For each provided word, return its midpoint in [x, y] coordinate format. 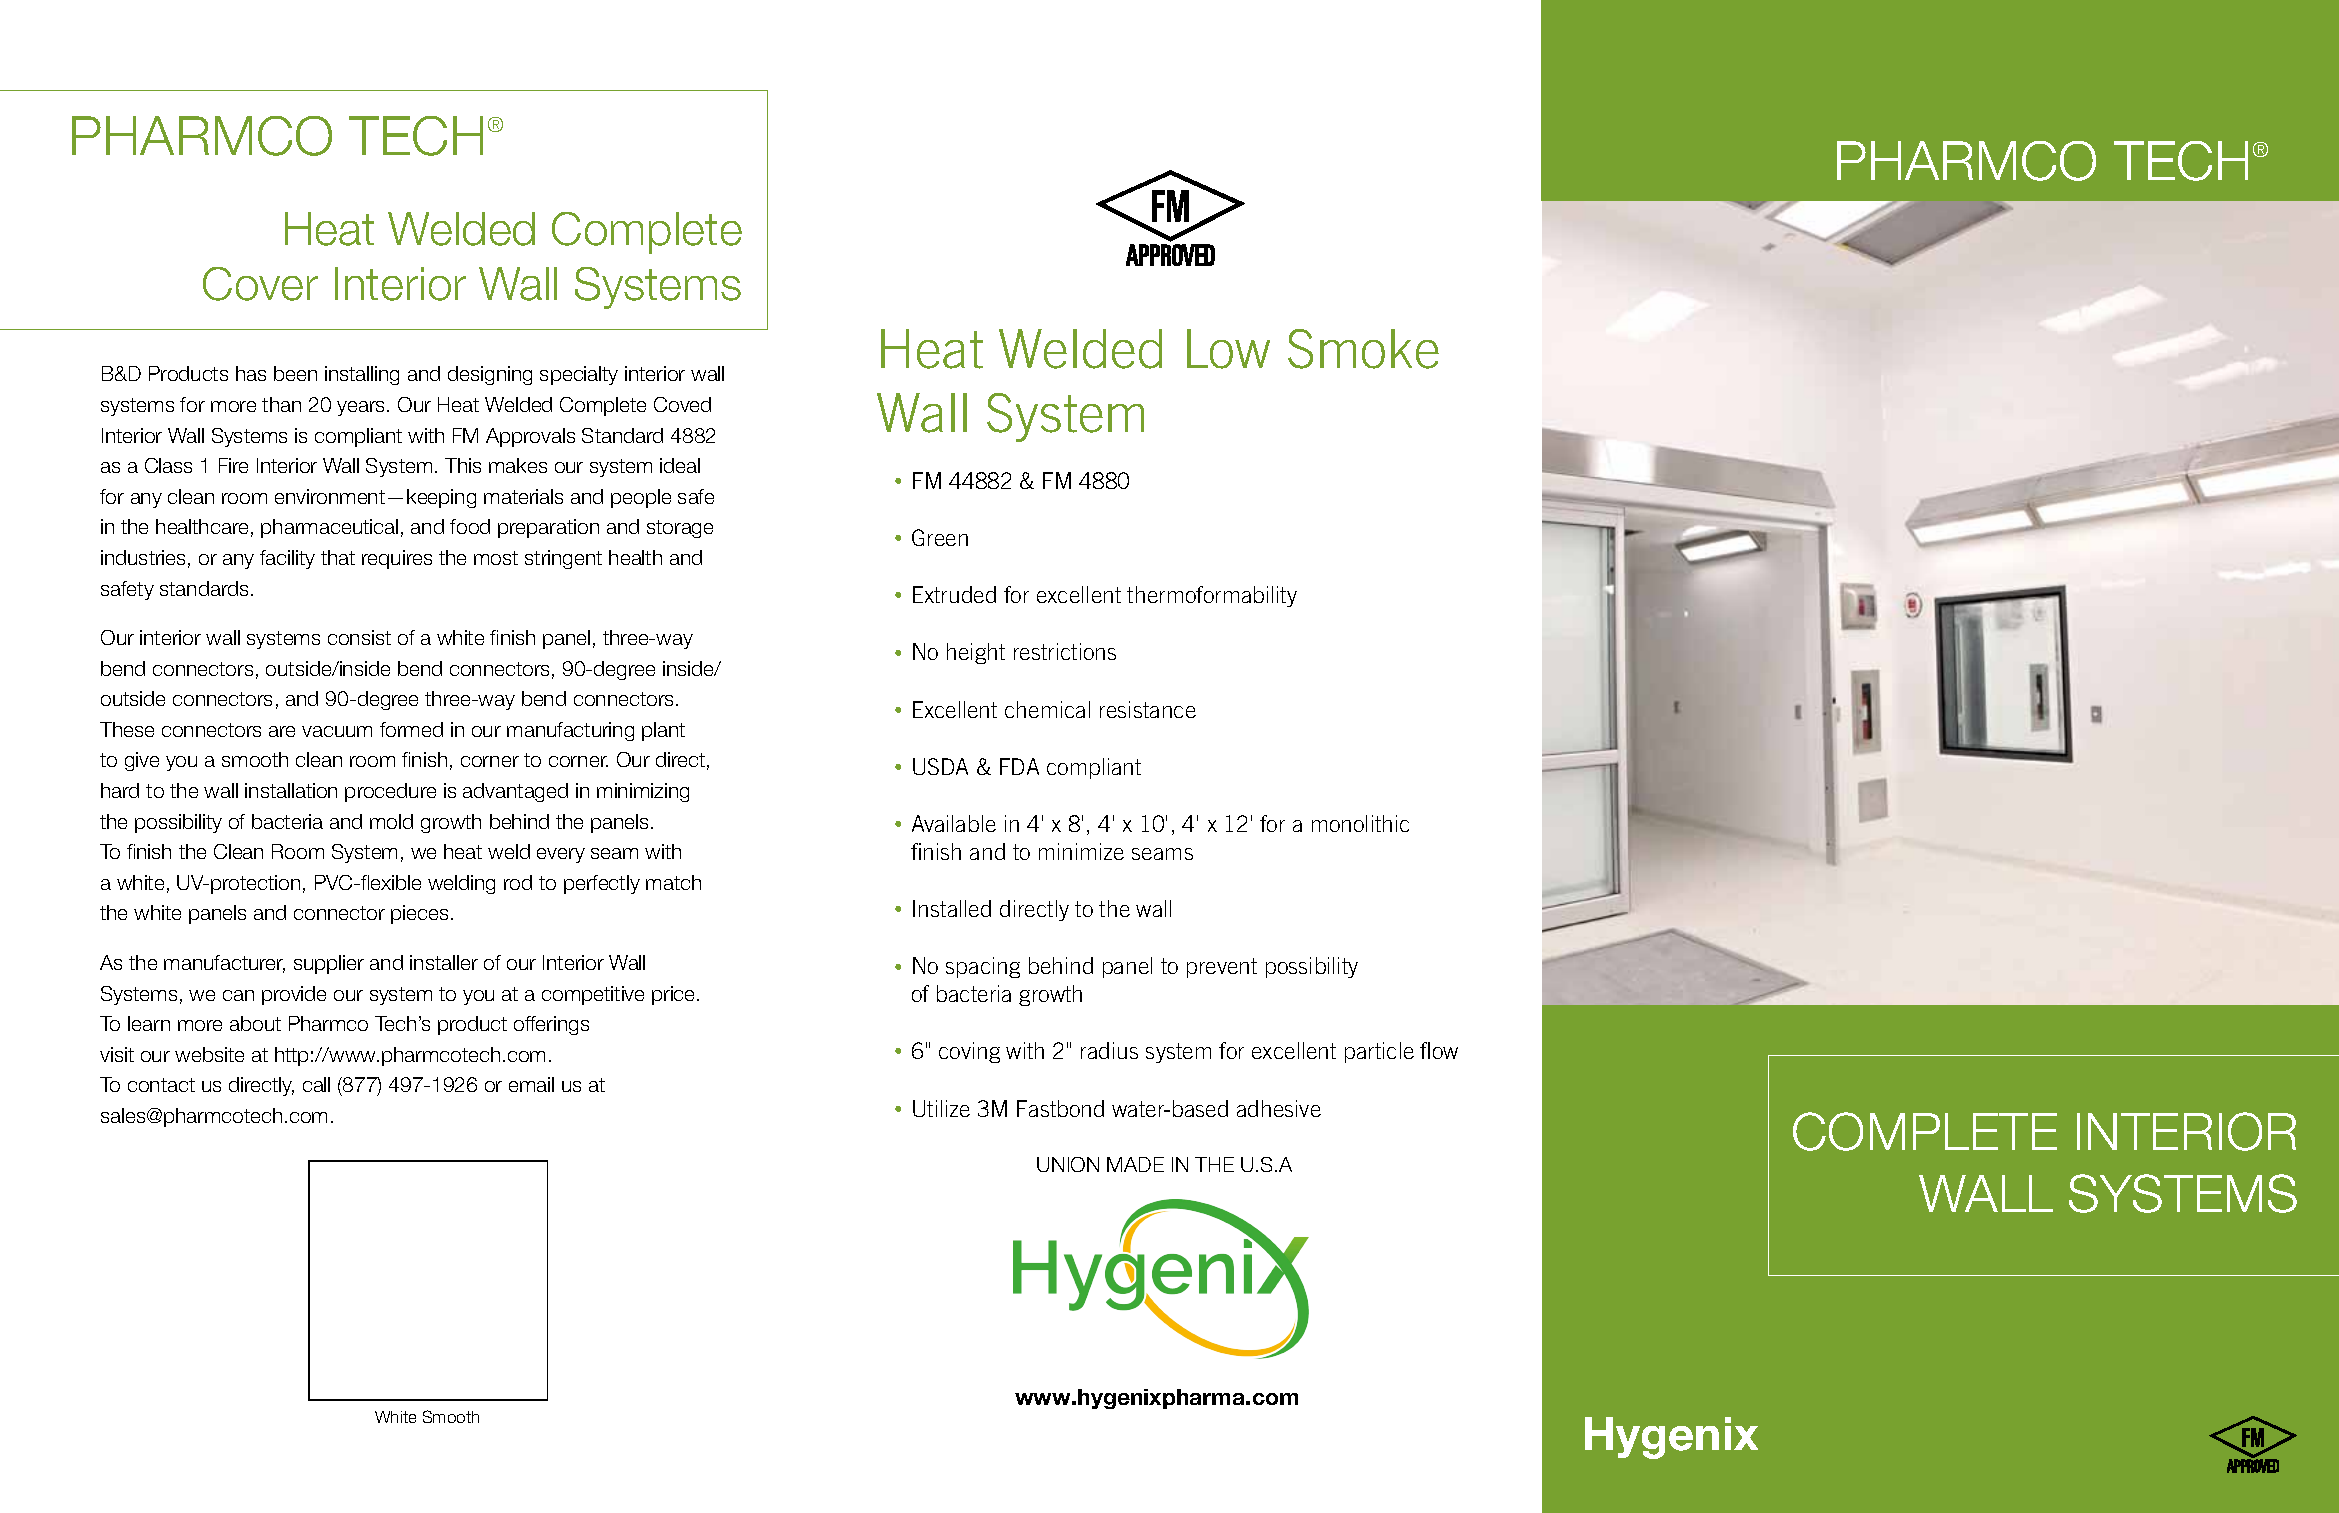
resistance [1148, 709]
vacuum [337, 731]
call [316, 1084]
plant [663, 731]
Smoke [1363, 349]
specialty [579, 375]
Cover [260, 284]
